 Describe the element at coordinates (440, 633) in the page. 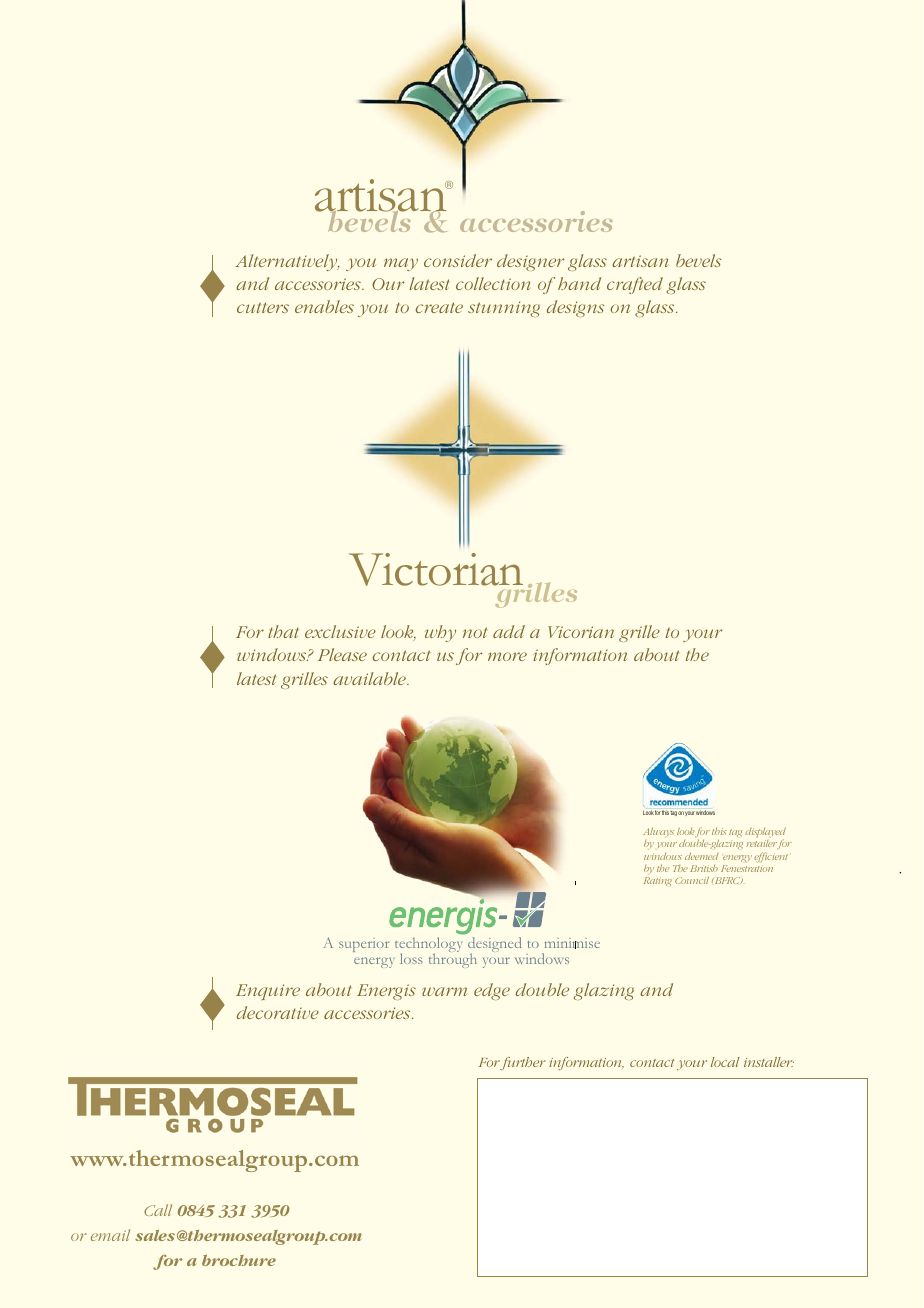

I see `why` at that location.
